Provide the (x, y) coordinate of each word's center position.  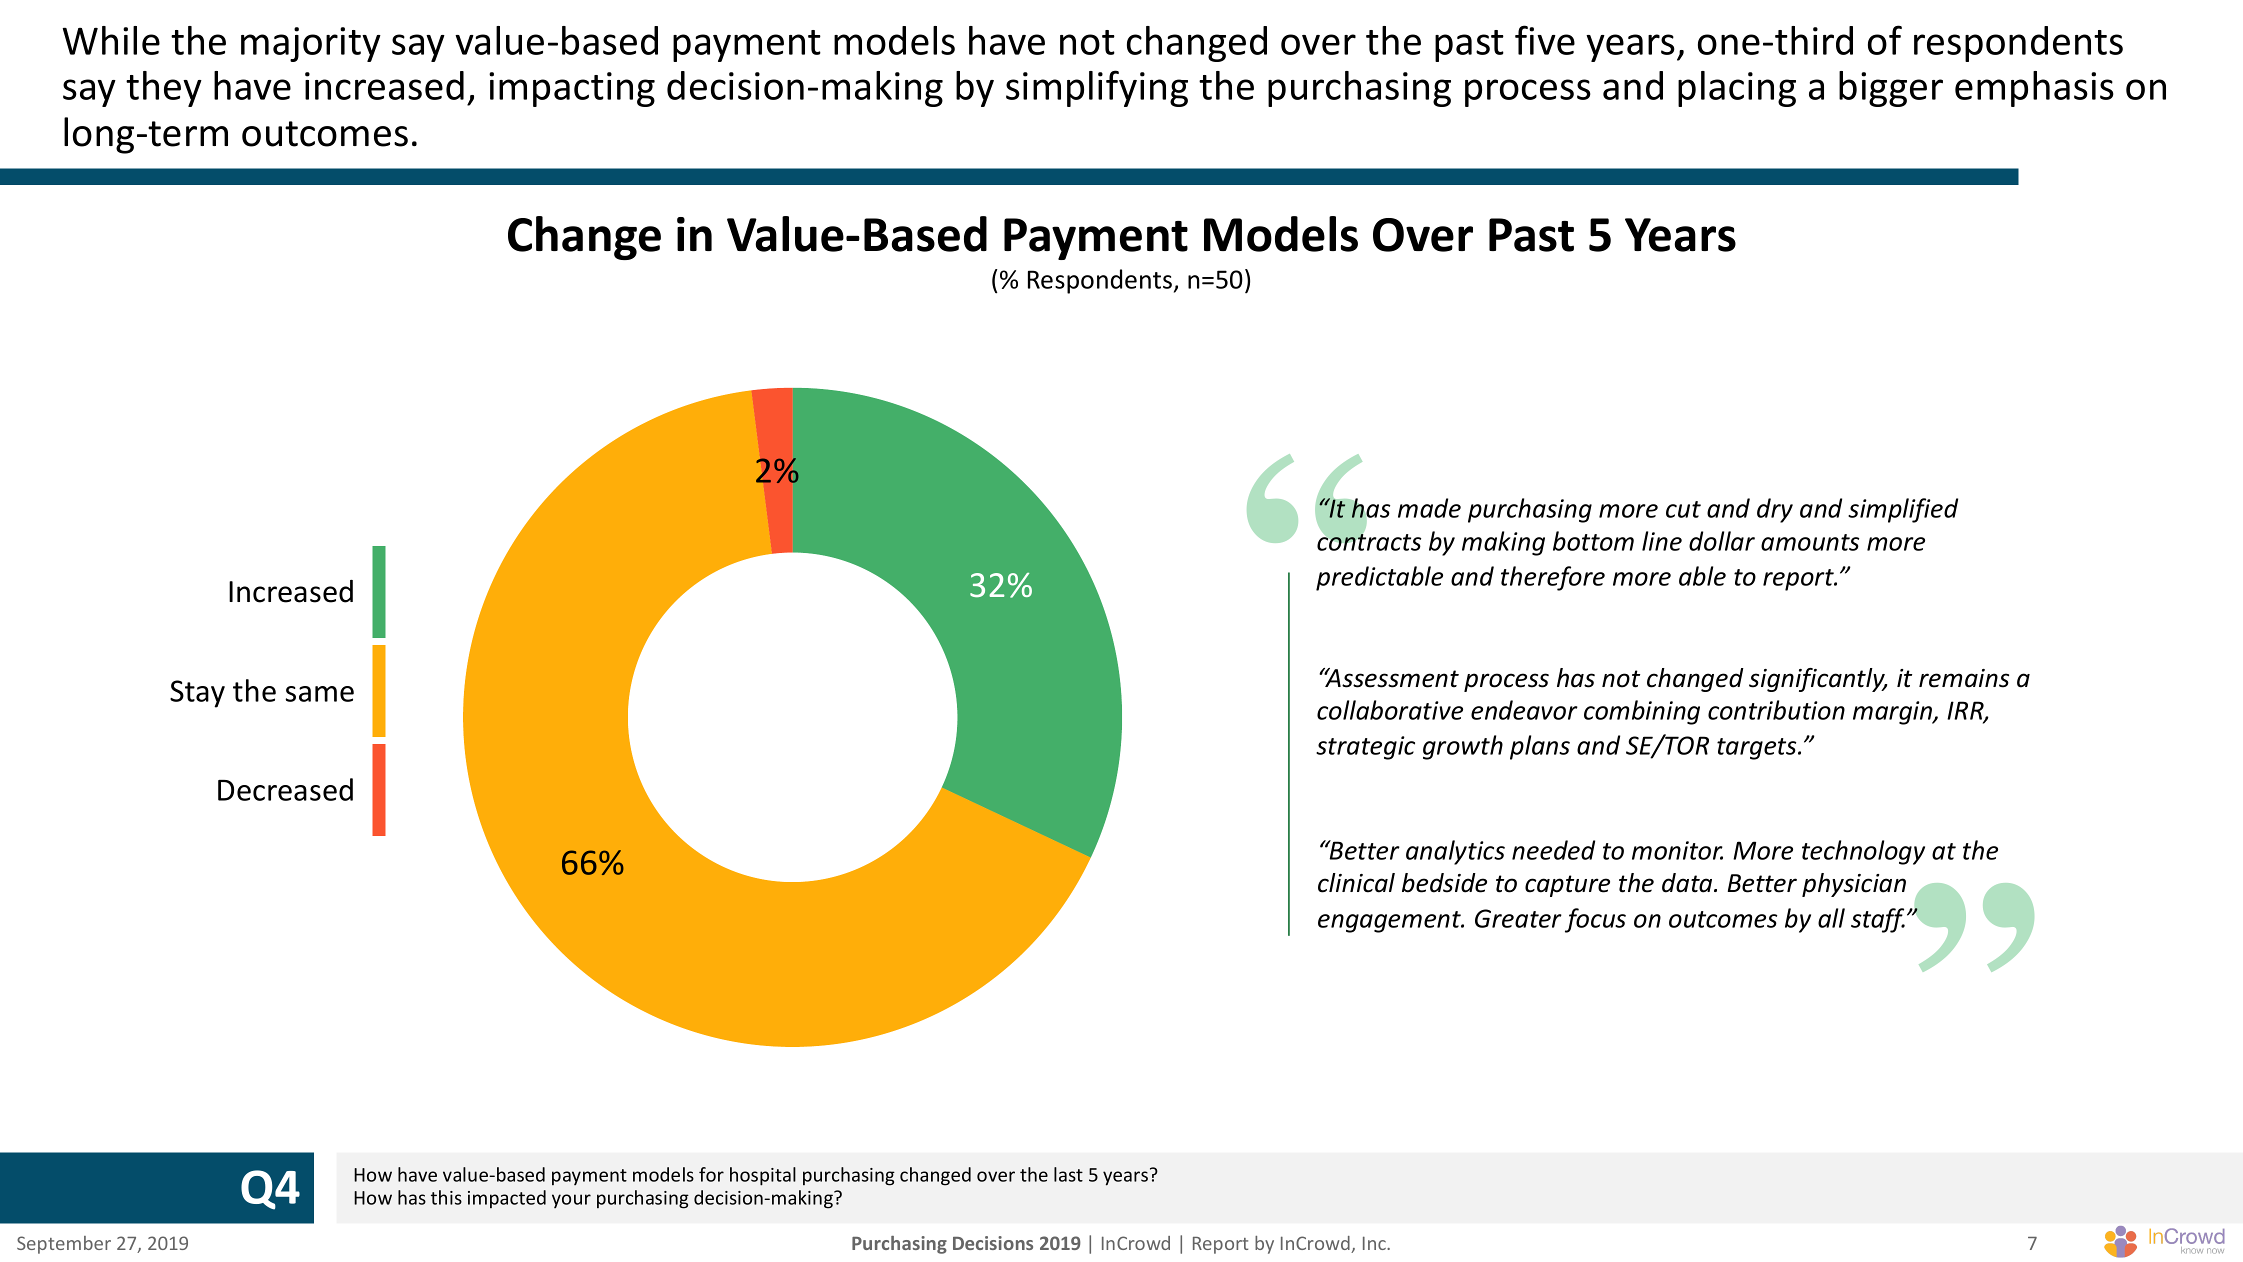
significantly (1818, 680)
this (446, 1197)
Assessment (1391, 678)
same (320, 694)
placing (1737, 89)
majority (311, 44)
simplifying (1097, 88)
